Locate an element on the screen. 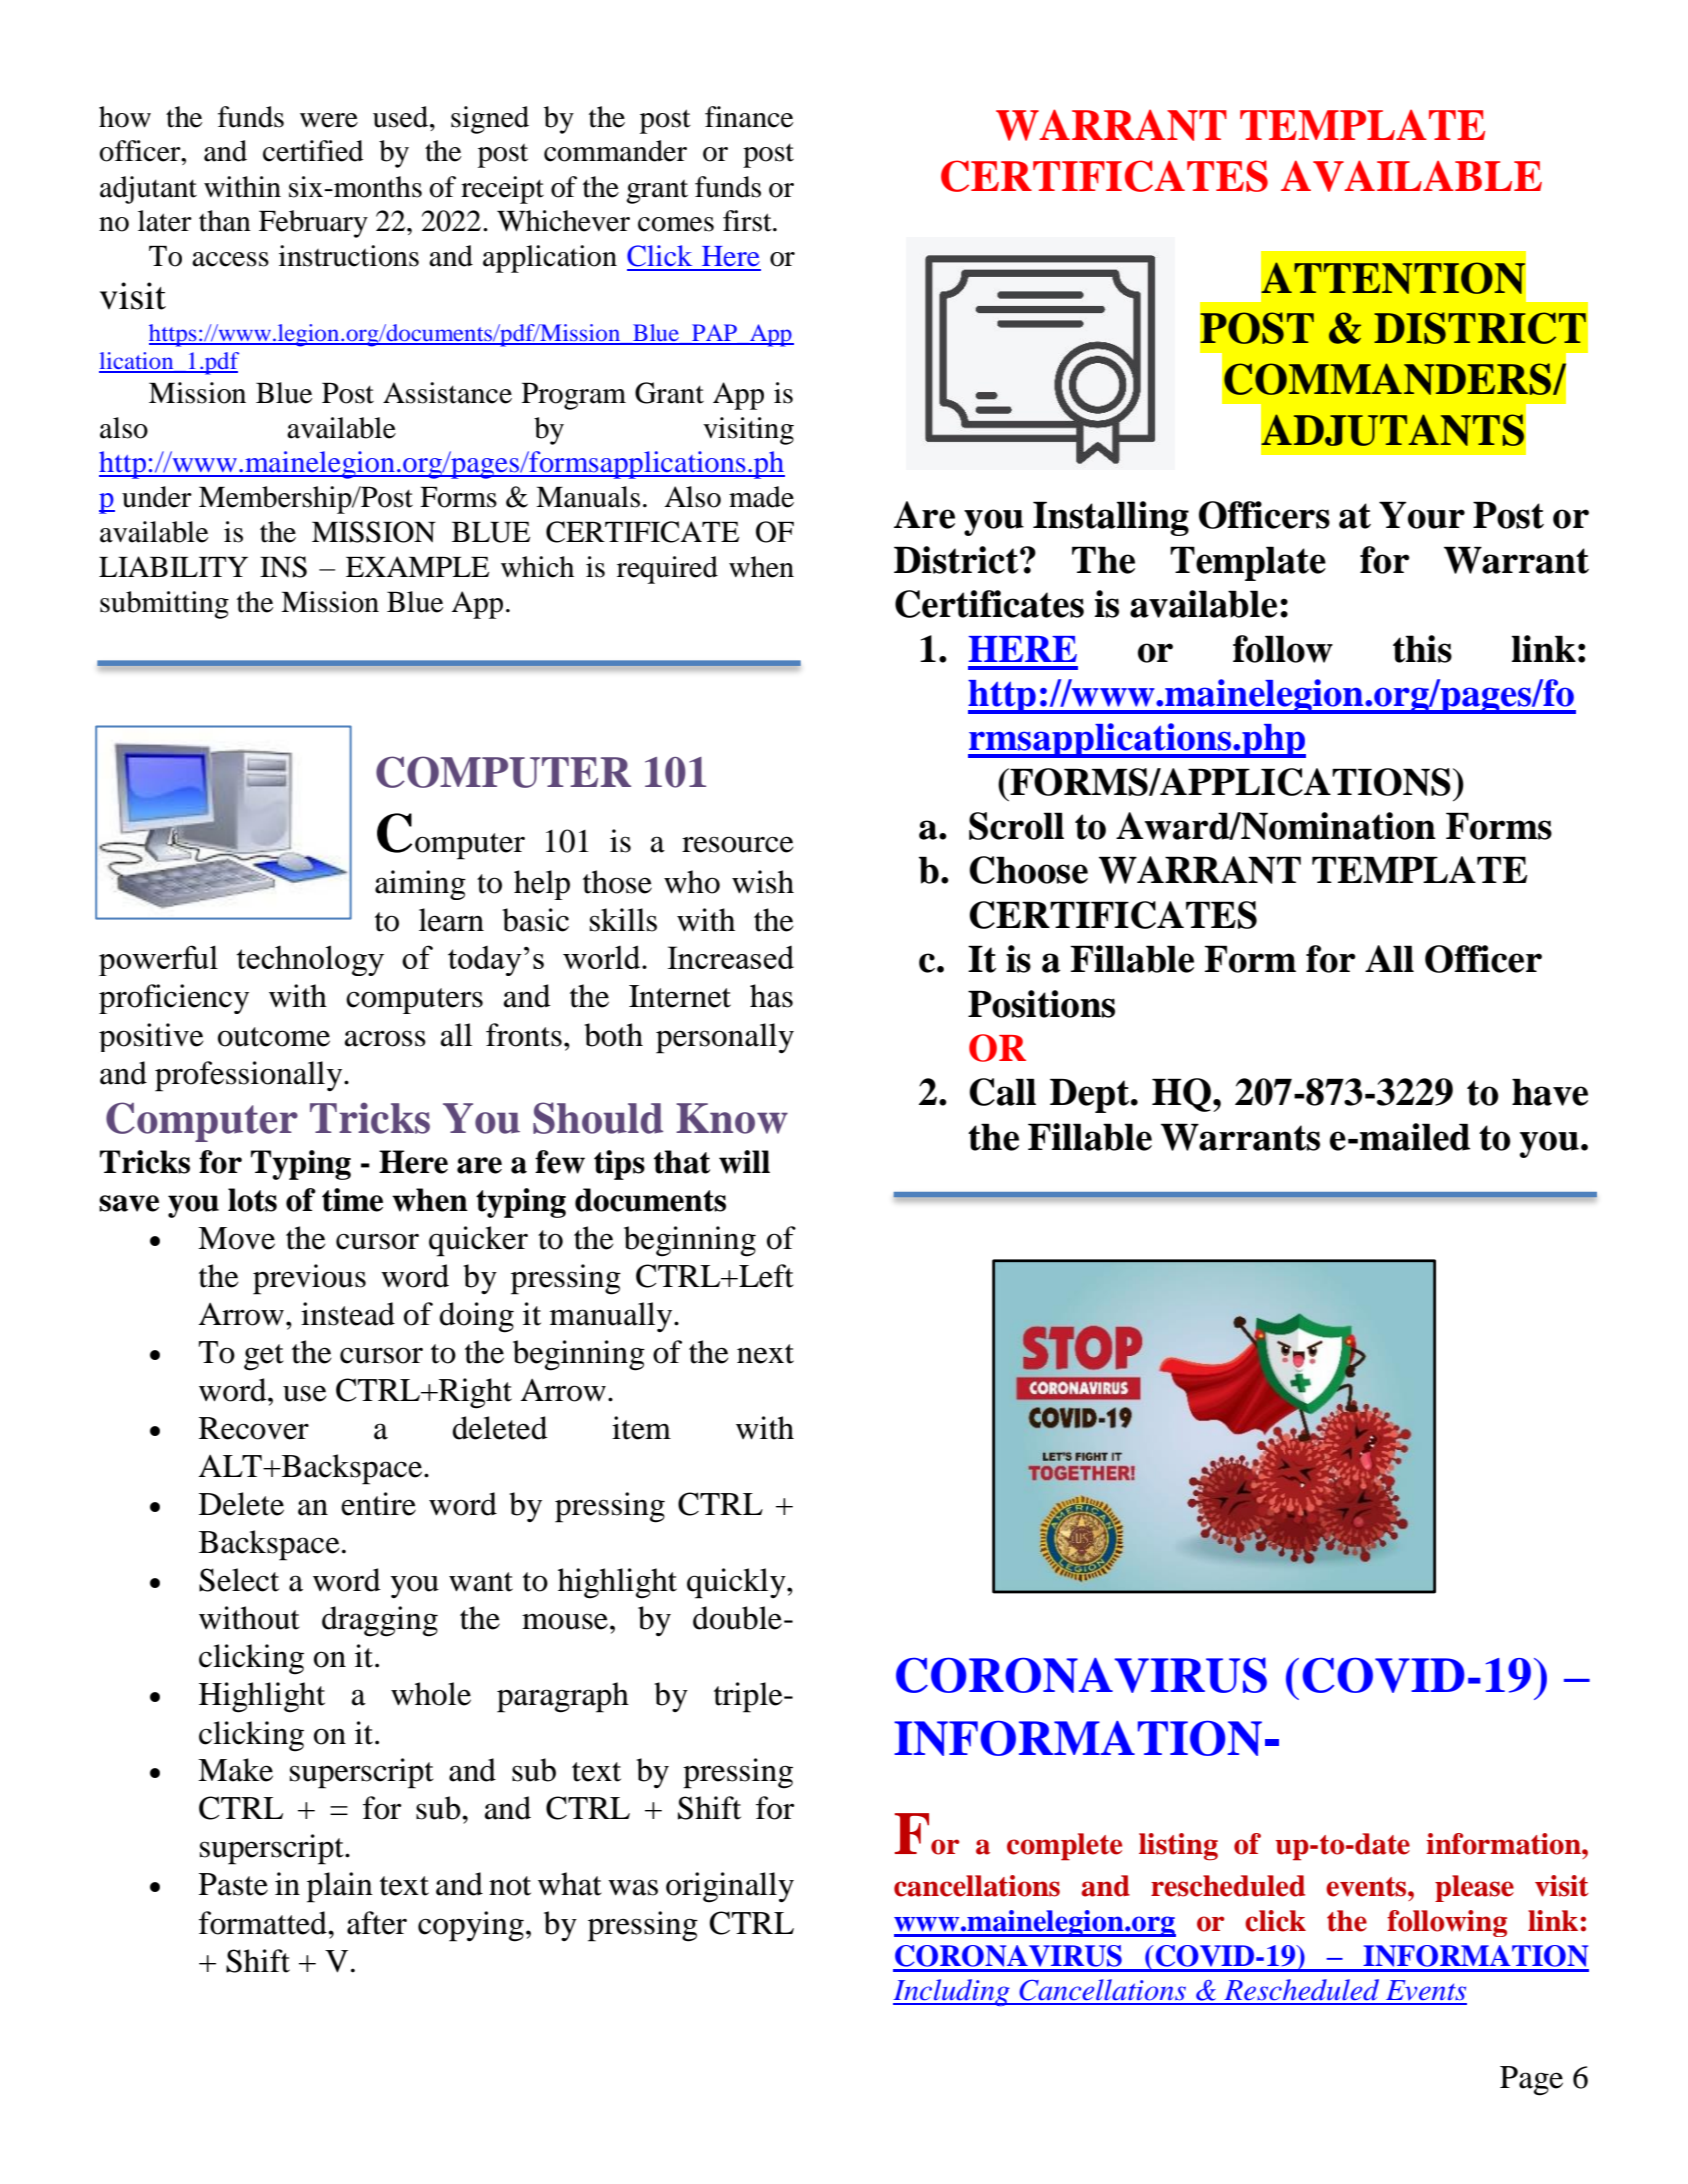  after is located at coordinates (377, 1923).
